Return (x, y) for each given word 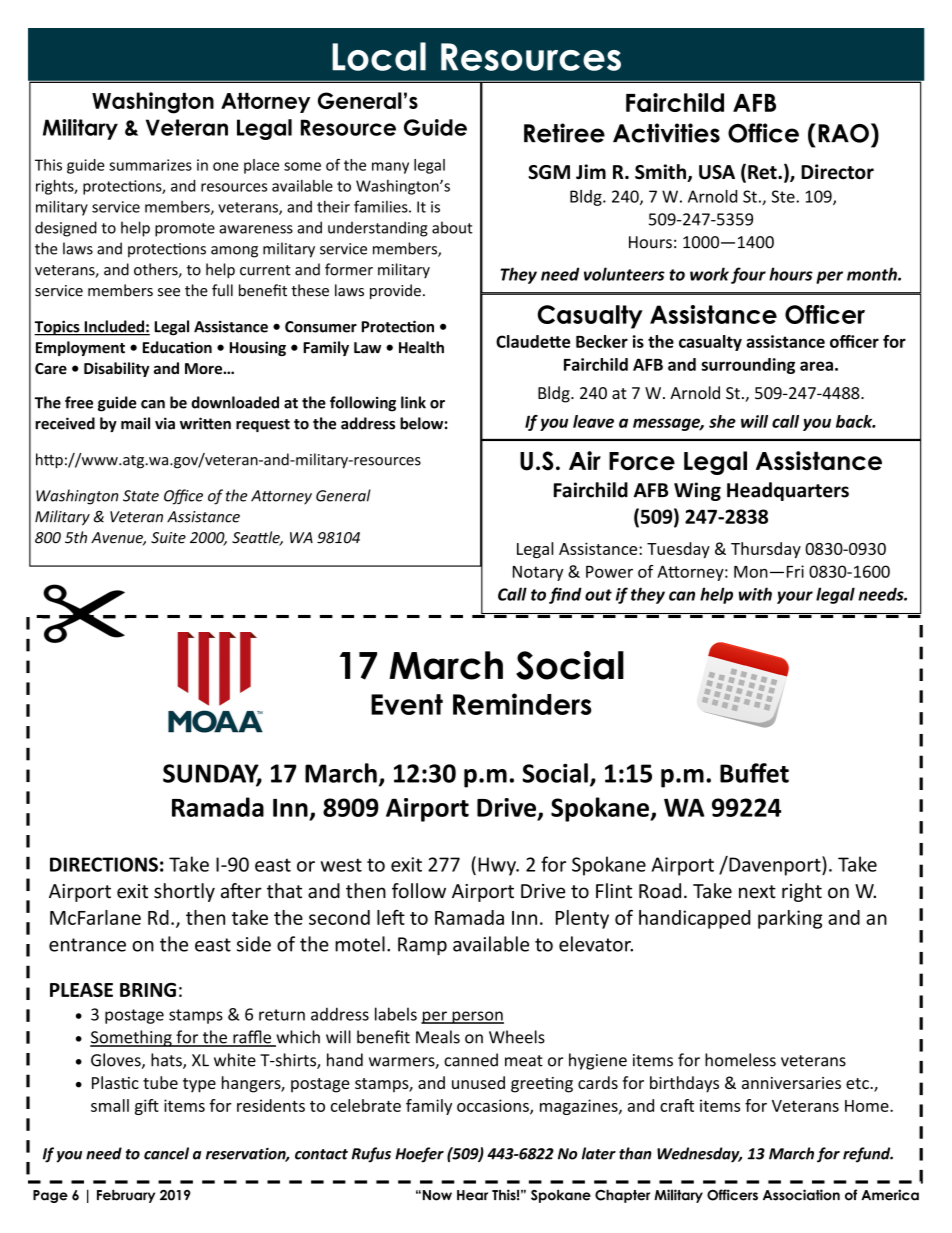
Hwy (498, 866)
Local (379, 56)
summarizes (150, 165)
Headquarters (788, 491)
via (165, 423)
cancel (166, 1153)
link (413, 402)
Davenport (775, 866)
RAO (843, 133)
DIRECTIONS (104, 864)
